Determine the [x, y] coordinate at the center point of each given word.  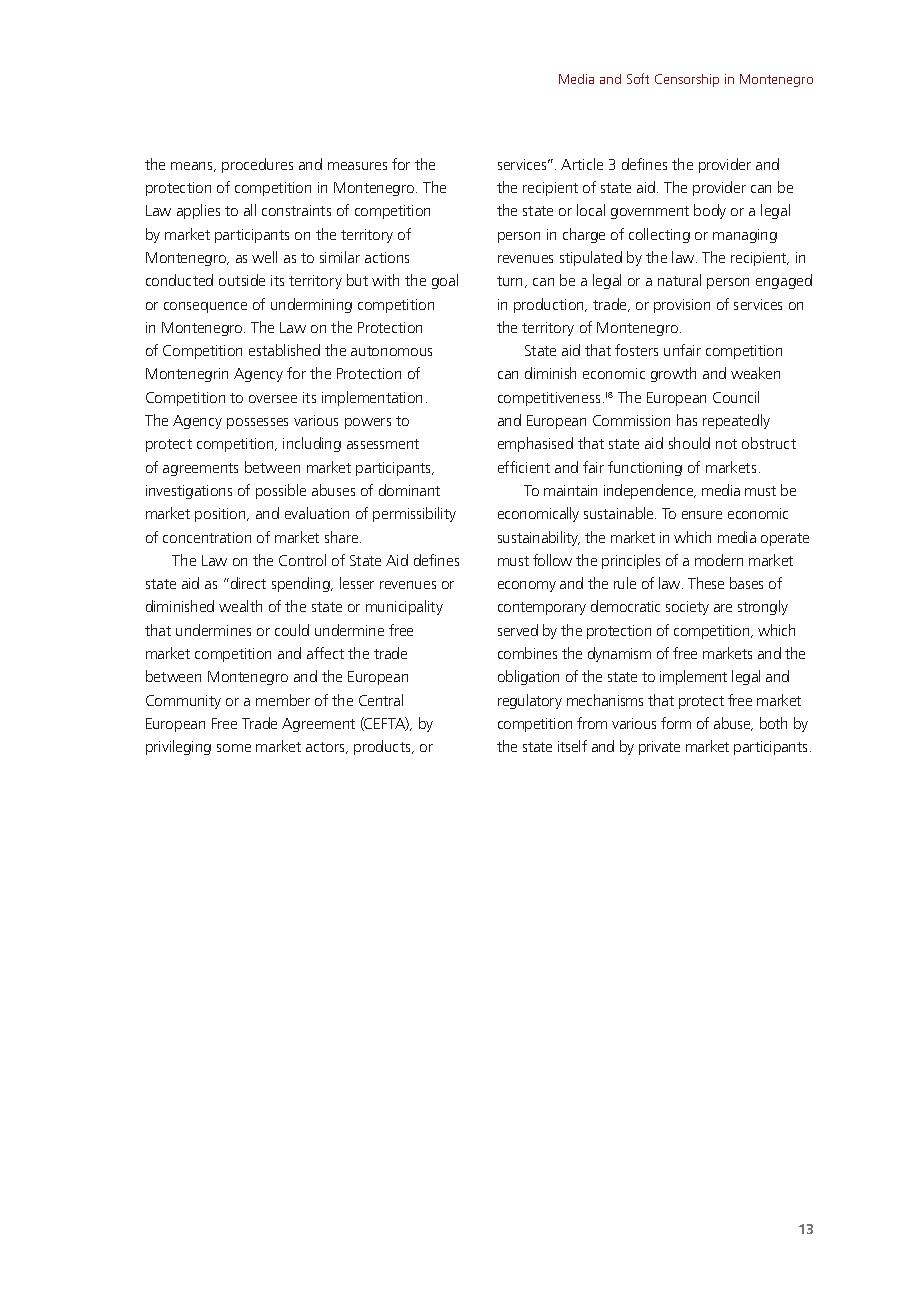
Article [582, 164]
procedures [257, 165]
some [234, 748]
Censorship [687, 80]
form [676, 723]
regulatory [530, 701]
